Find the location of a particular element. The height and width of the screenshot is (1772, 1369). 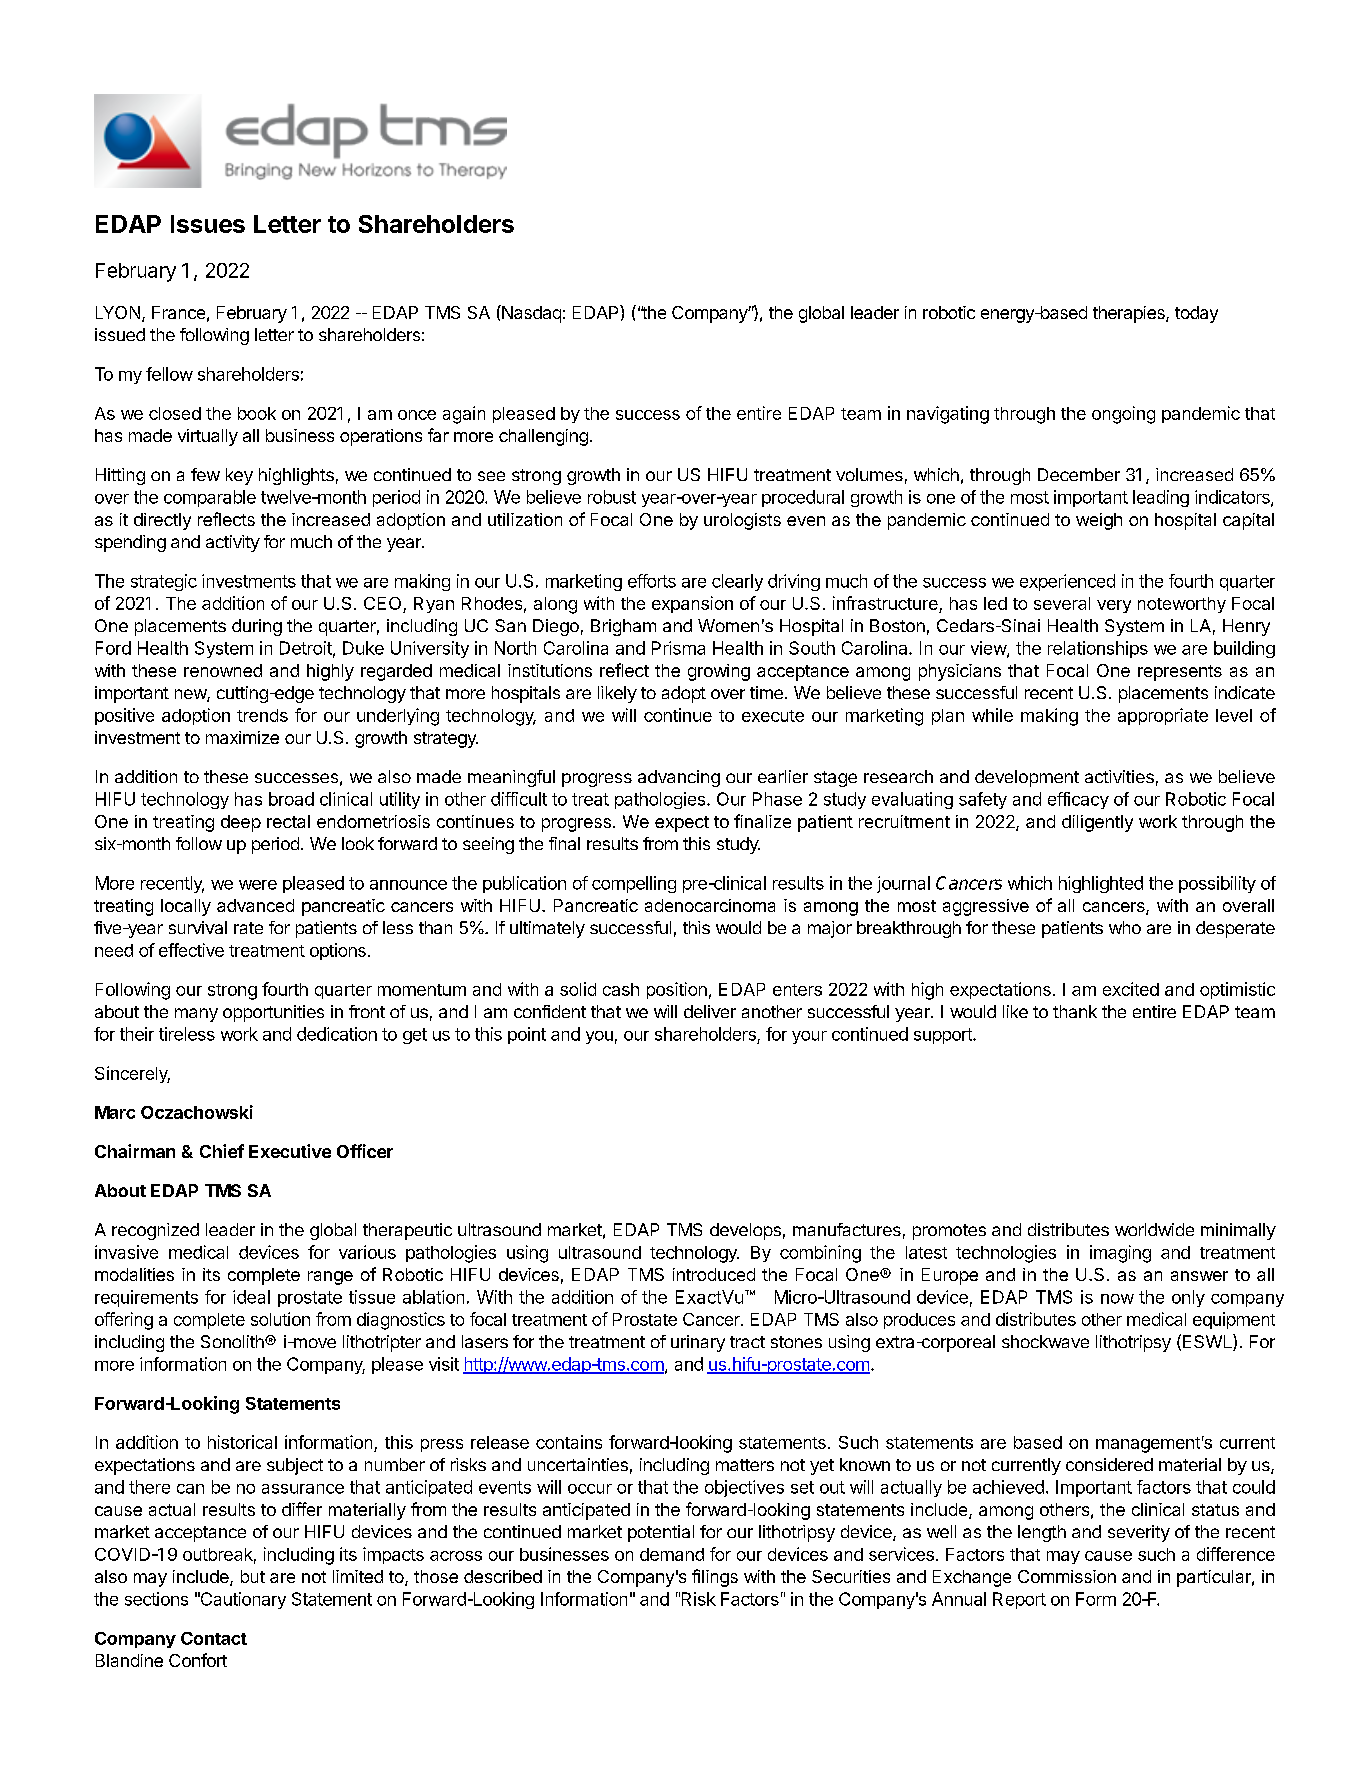

Nasdaq is located at coordinates (530, 314).
